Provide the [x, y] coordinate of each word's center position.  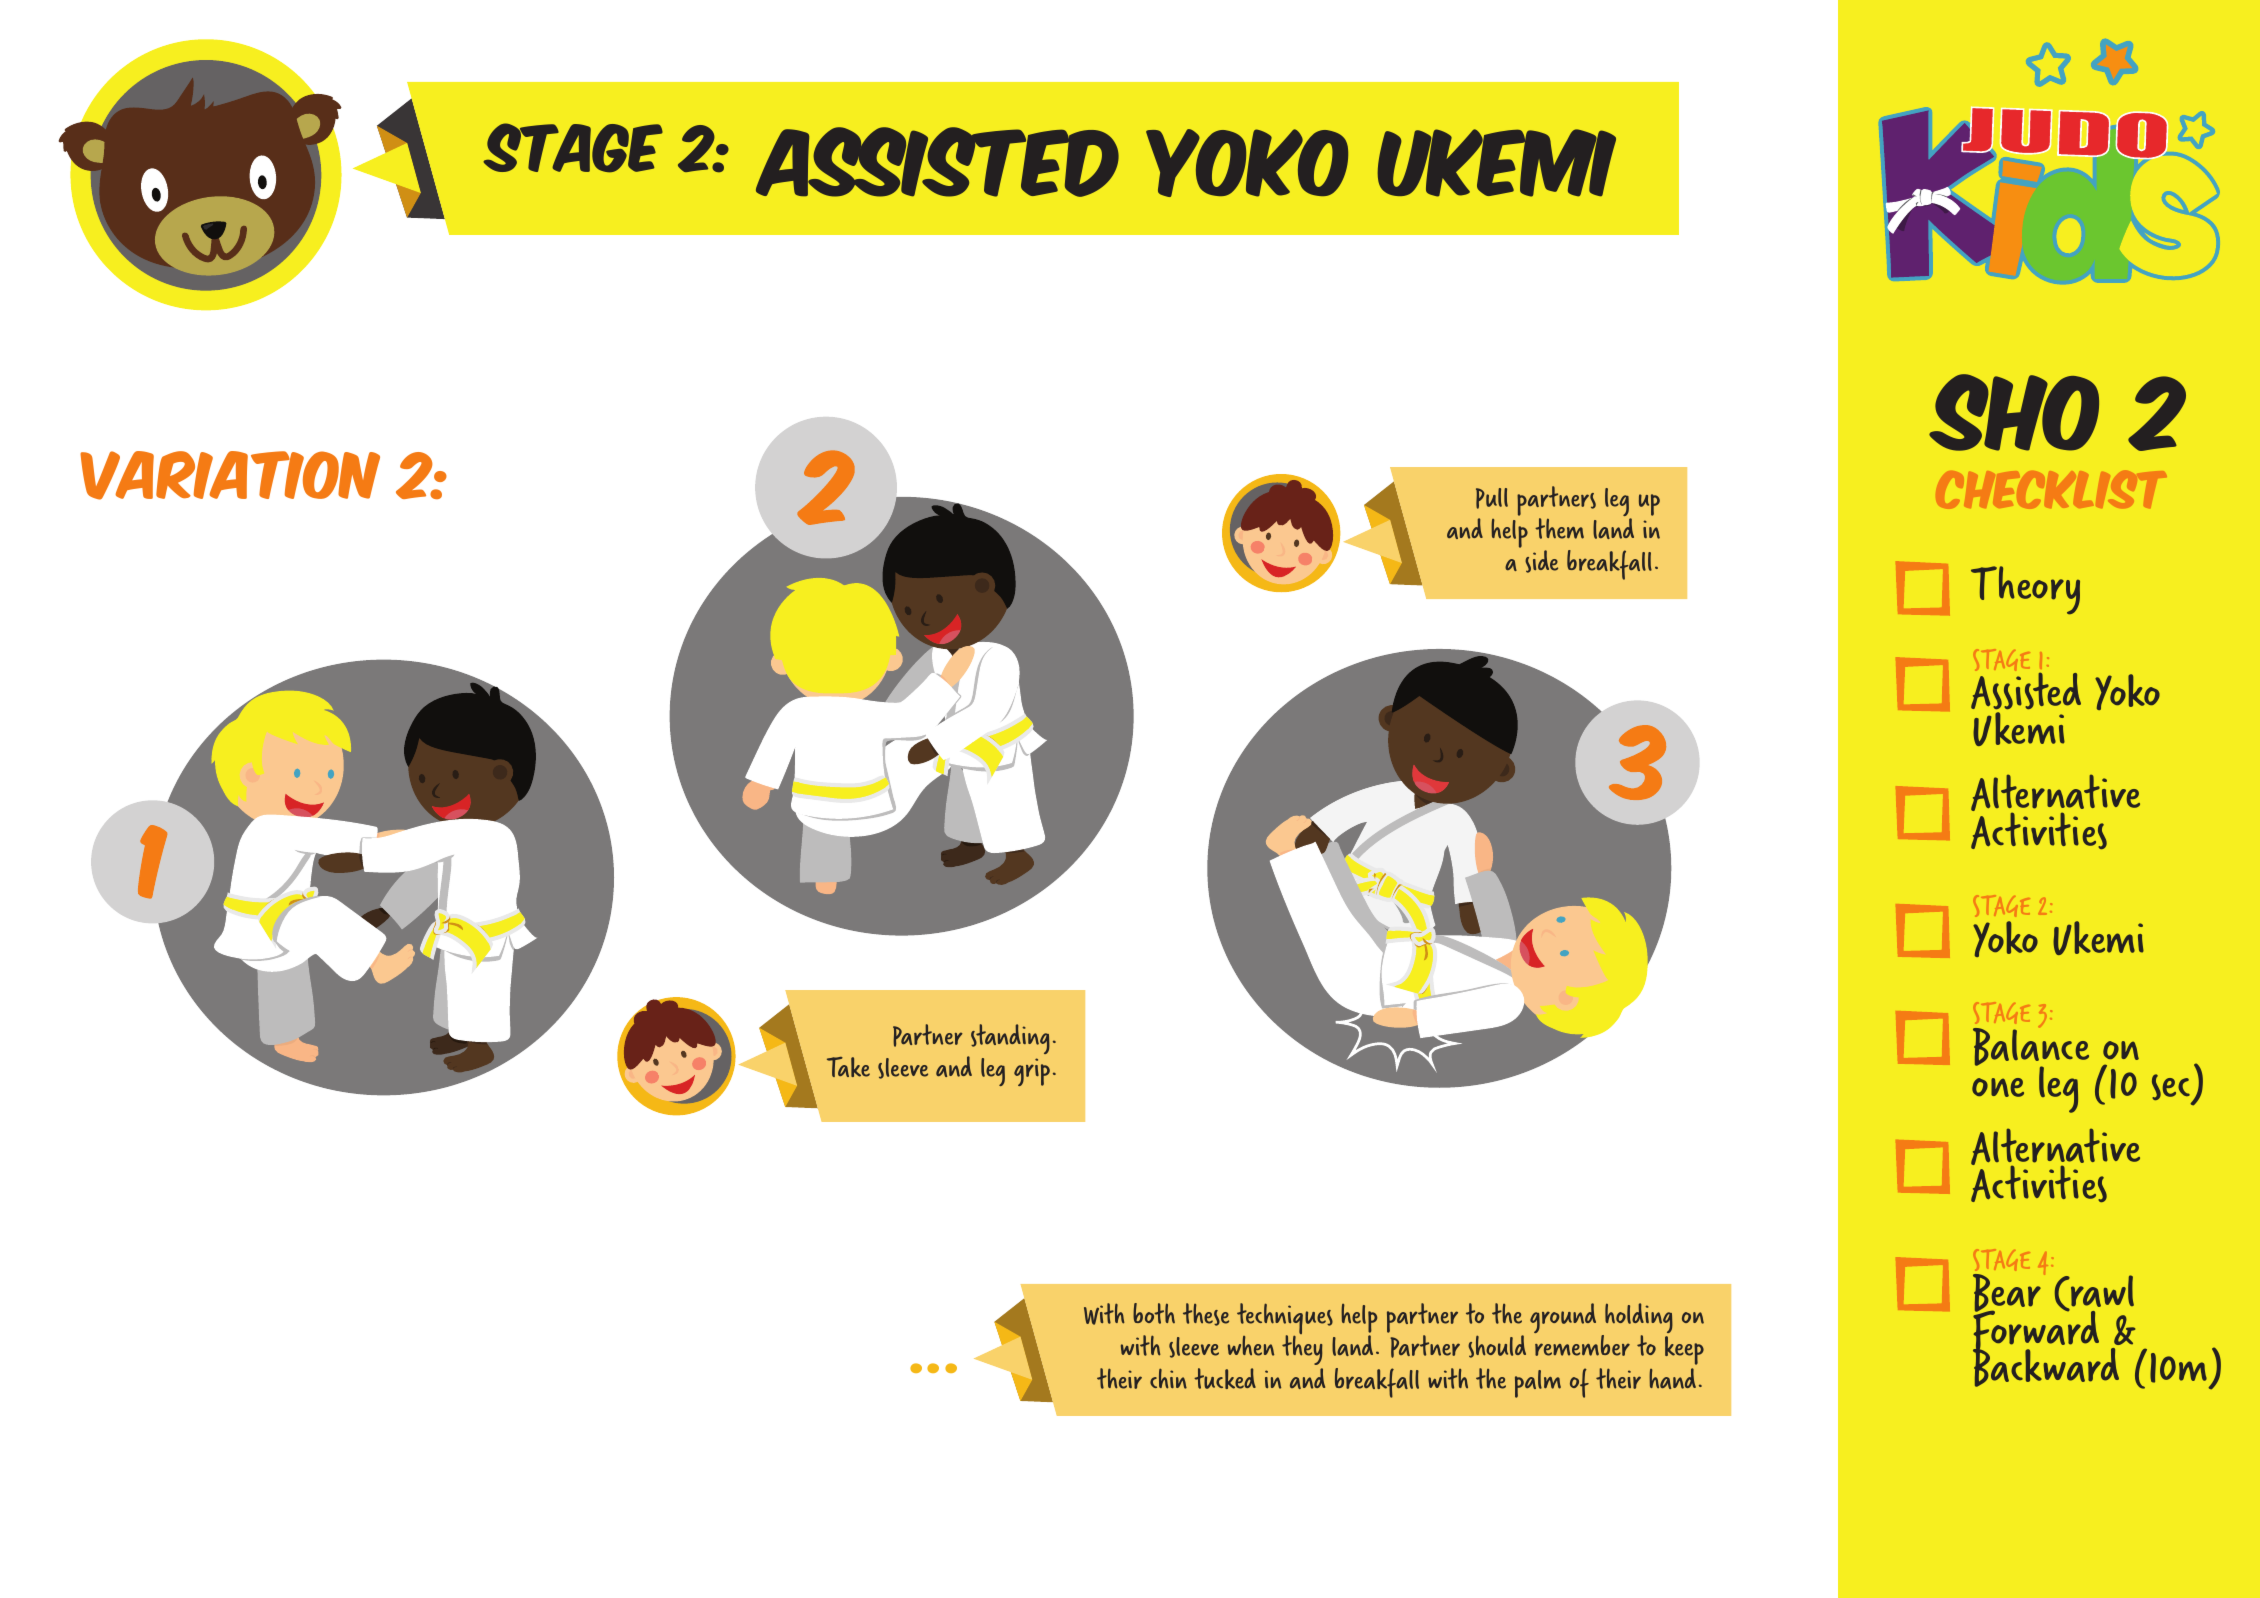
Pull [1492, 498]
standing [1010, 1039]
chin [1168, 1378]
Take [848, 1067]
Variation [230, 475]
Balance [2031, 1048]
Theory [2025, 590]
